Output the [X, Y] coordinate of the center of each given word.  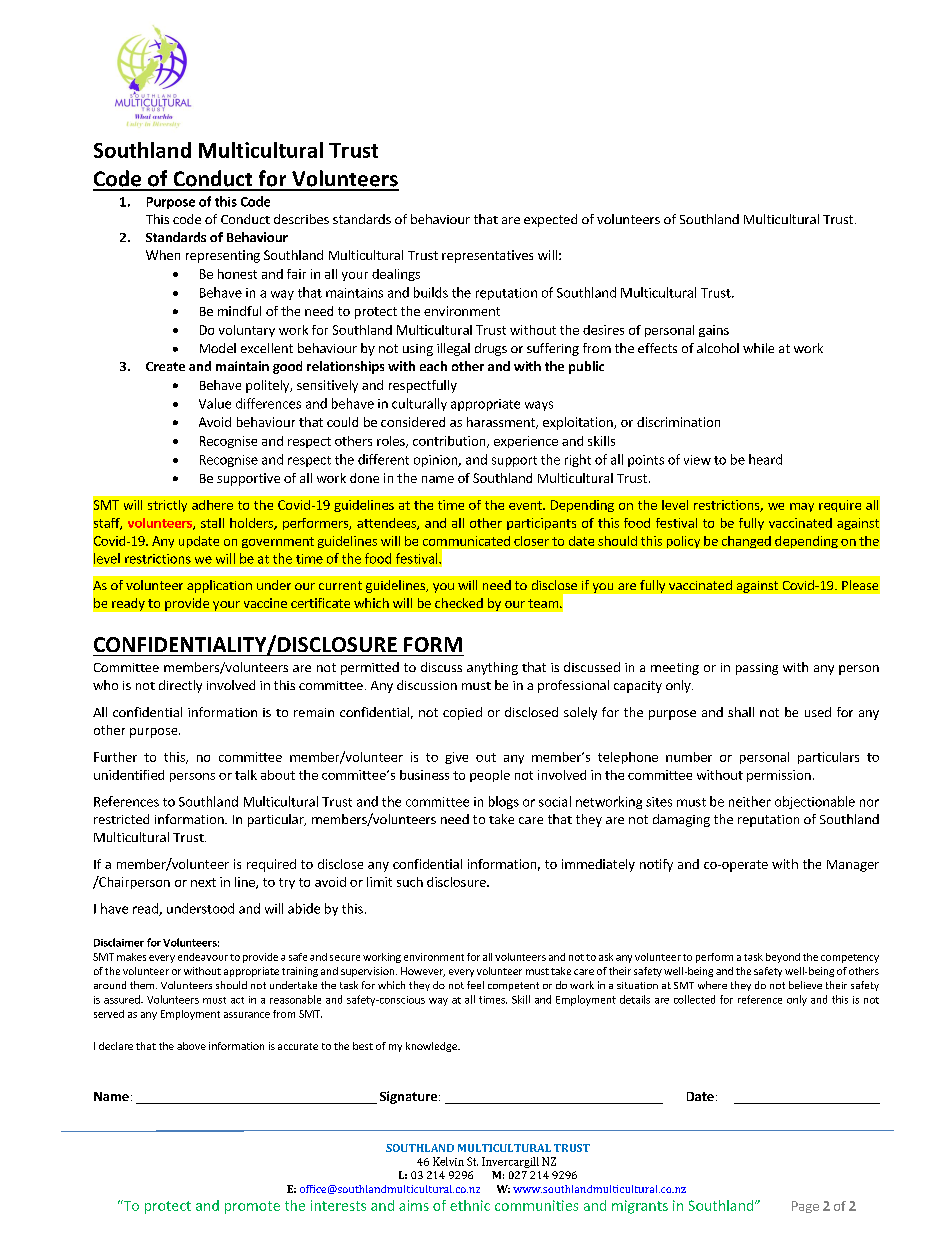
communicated [466, 541]
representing [223, 256]
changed [746, 542]
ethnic [470, 1205]
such [410, 882]
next [203, 882]
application [219, 586]
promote [252, 1207]
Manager [853, 866]
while [758, 348]
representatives [487, 256]
